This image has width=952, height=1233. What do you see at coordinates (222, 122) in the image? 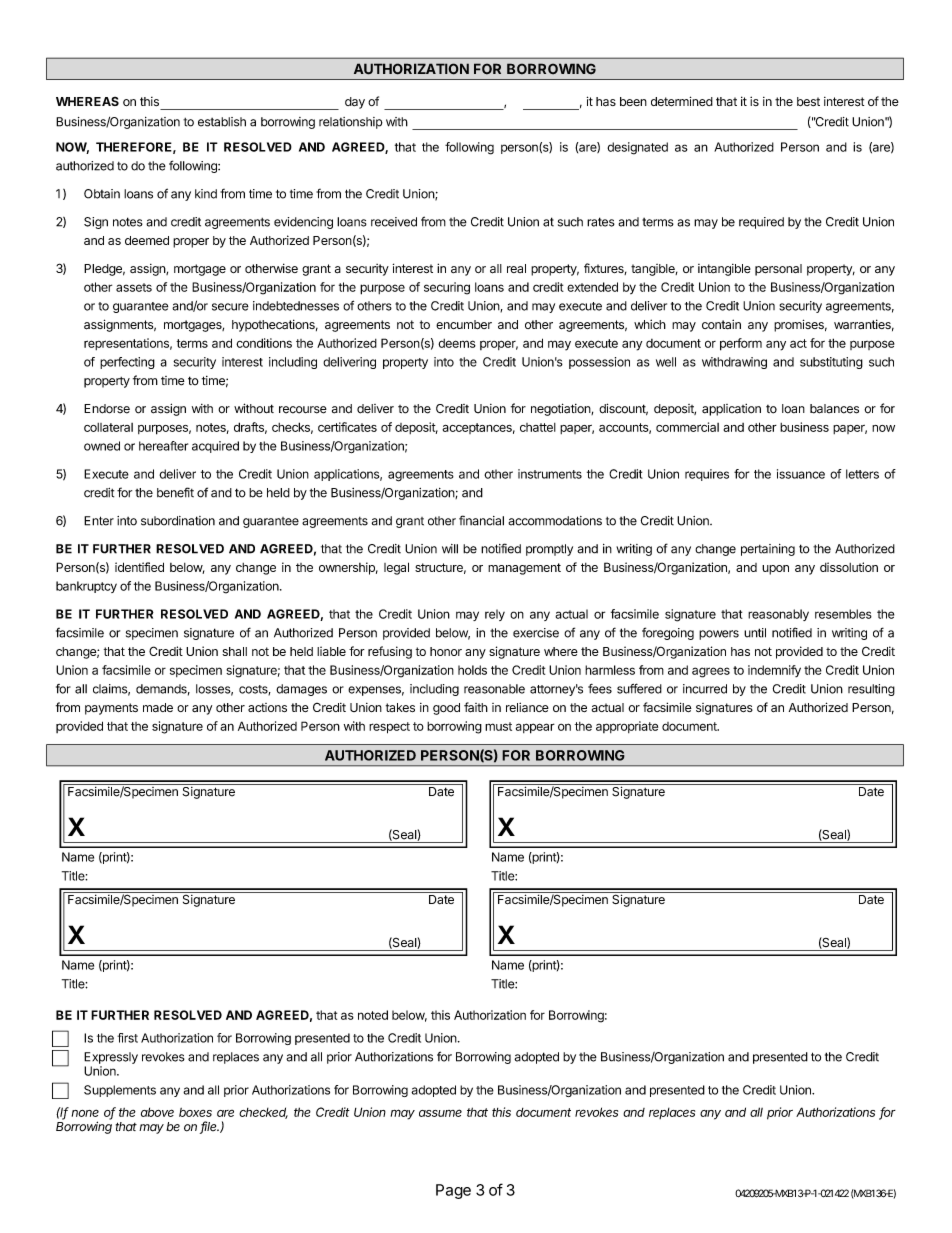
I see `establish` at bounding box center [222, 122].
